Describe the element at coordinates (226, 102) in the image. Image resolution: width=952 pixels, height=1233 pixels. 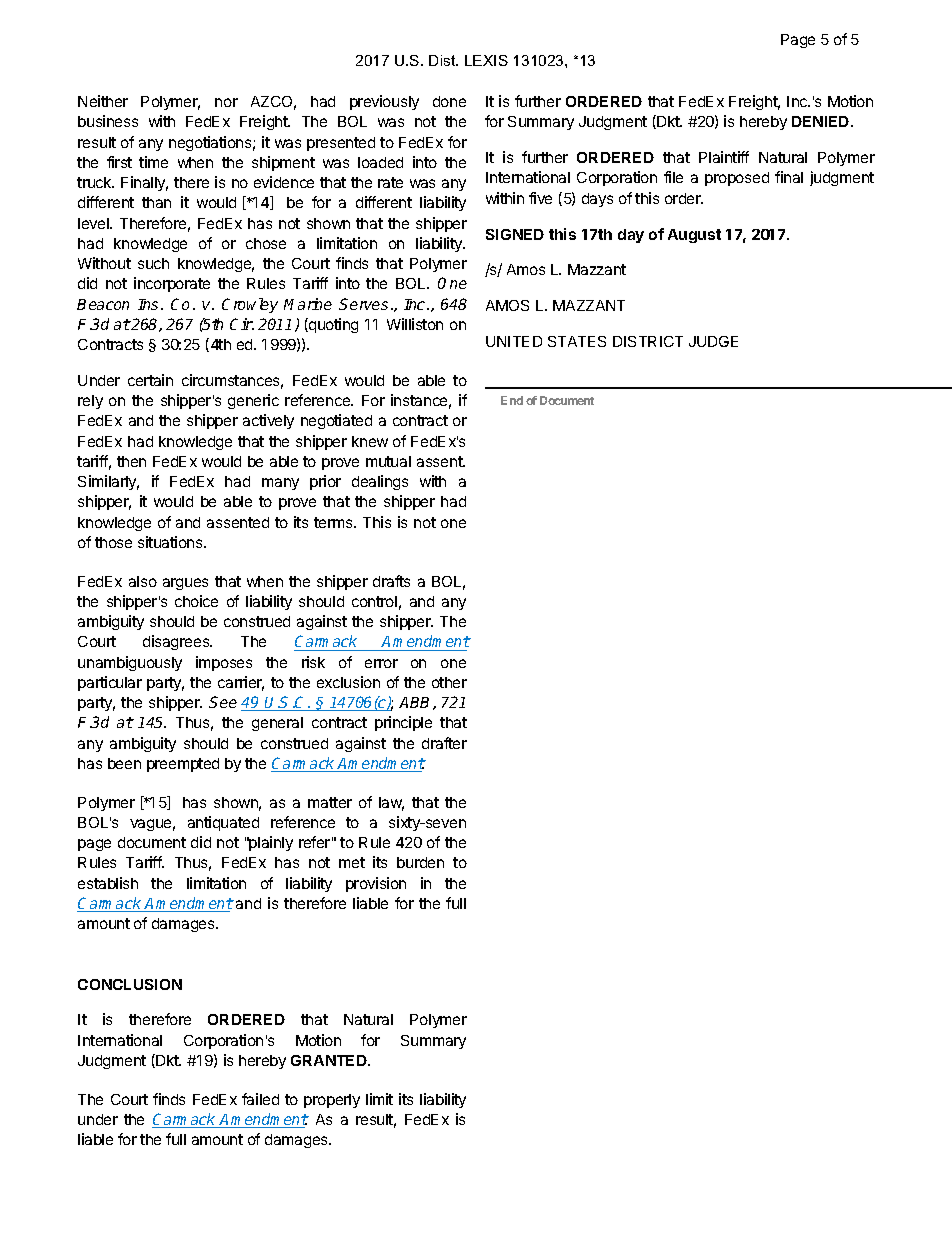
I see `nor` at that location.
